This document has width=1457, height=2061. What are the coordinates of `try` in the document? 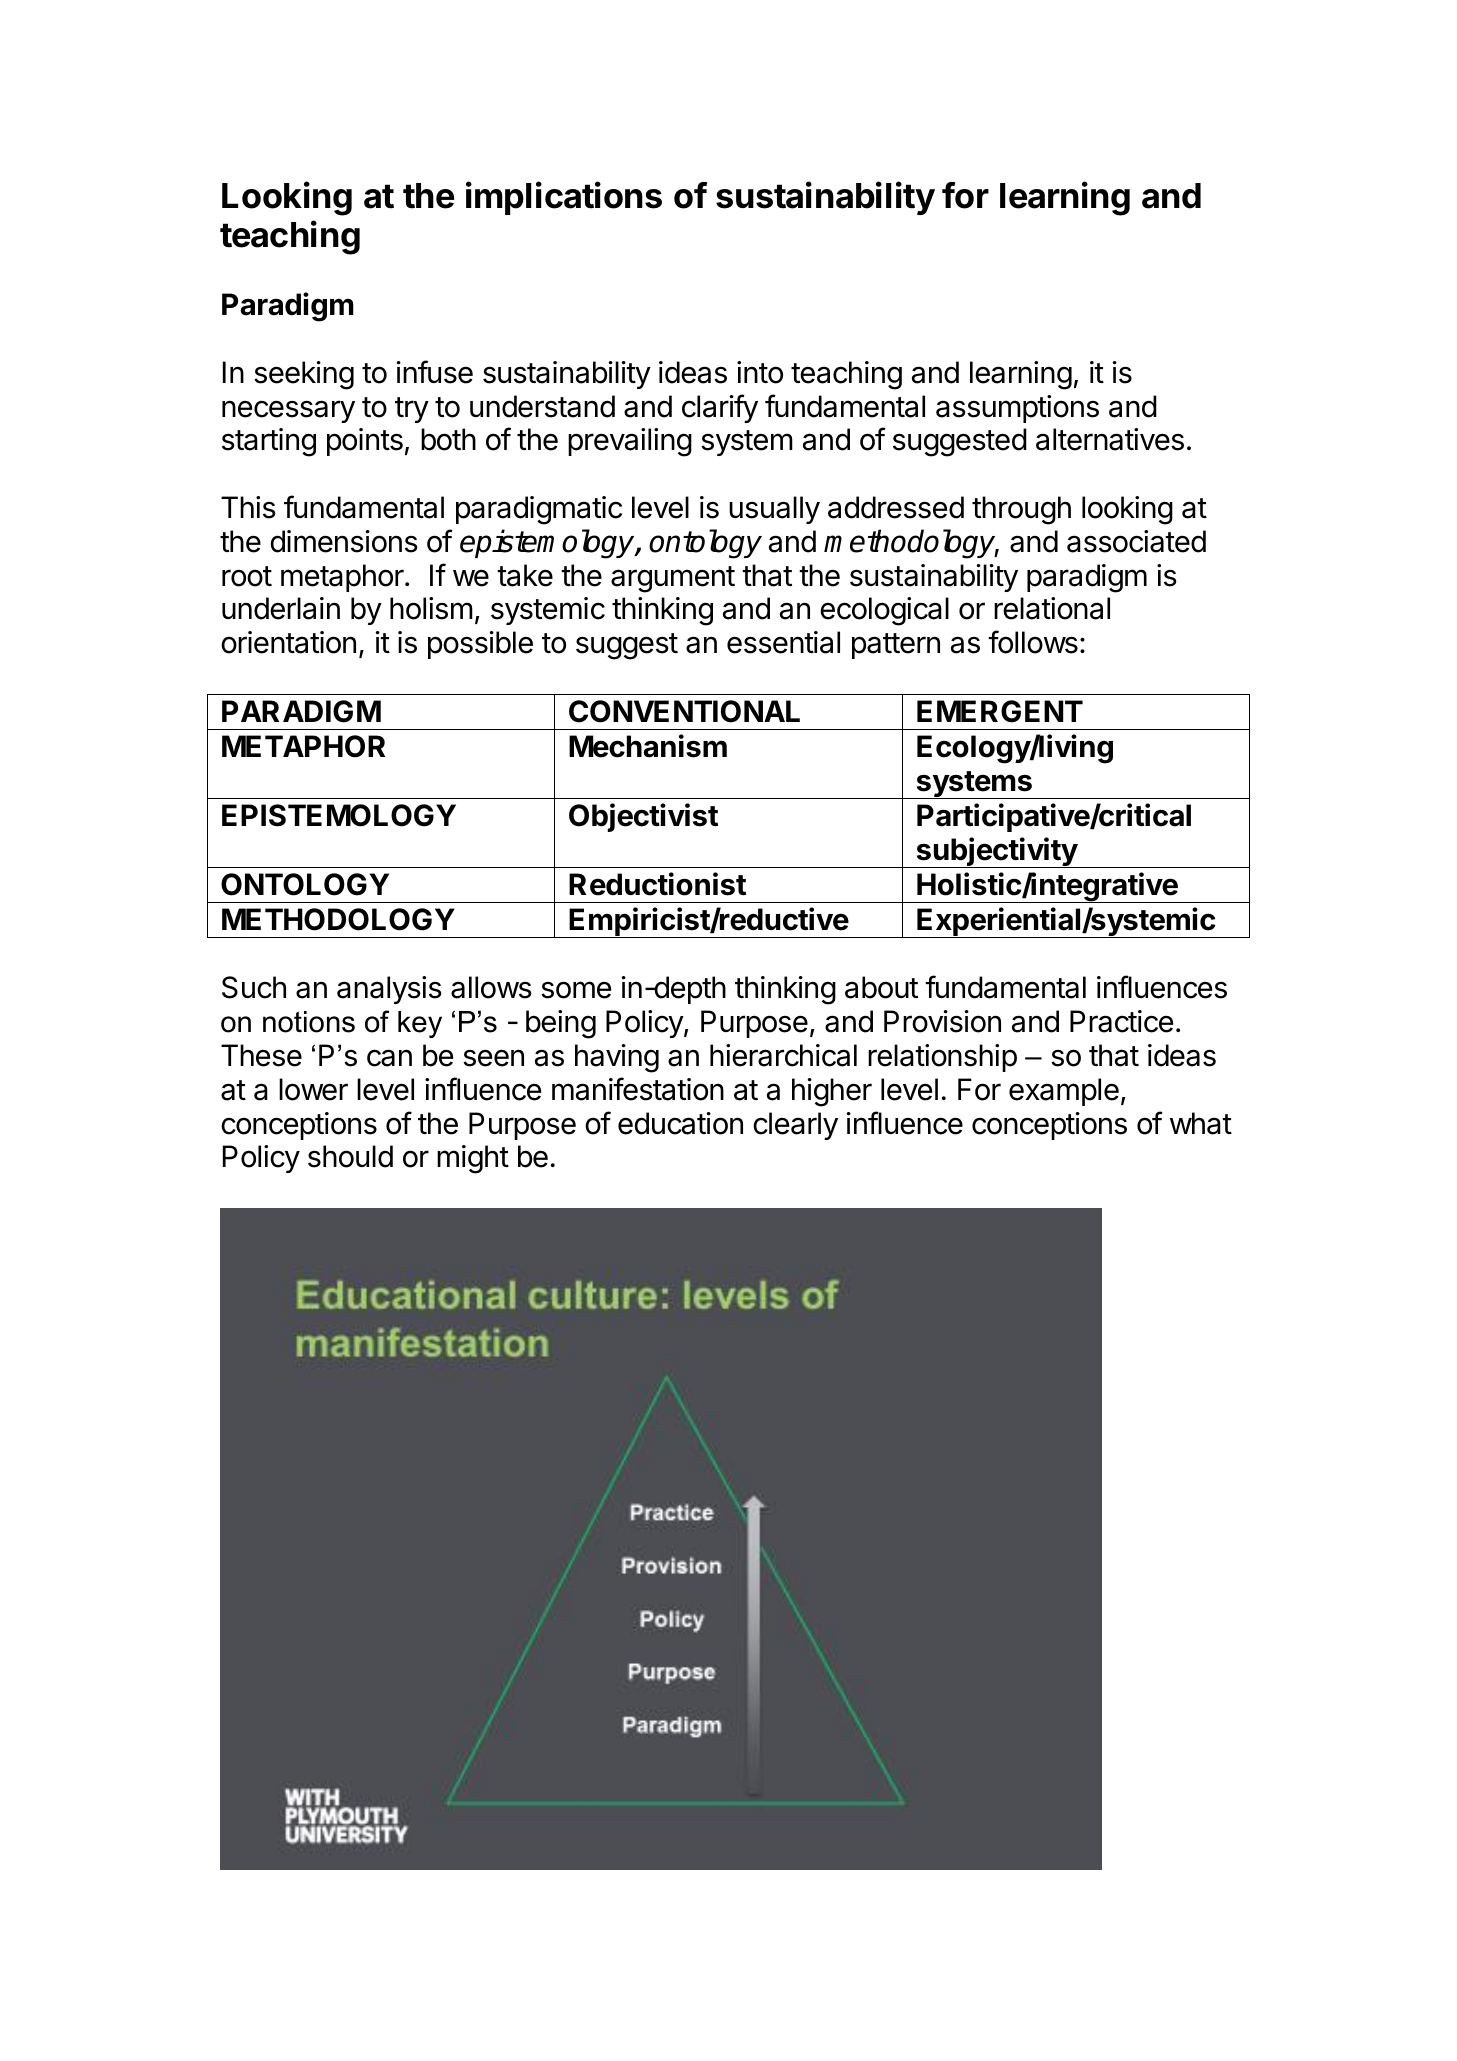 It's located at (412, 410).
